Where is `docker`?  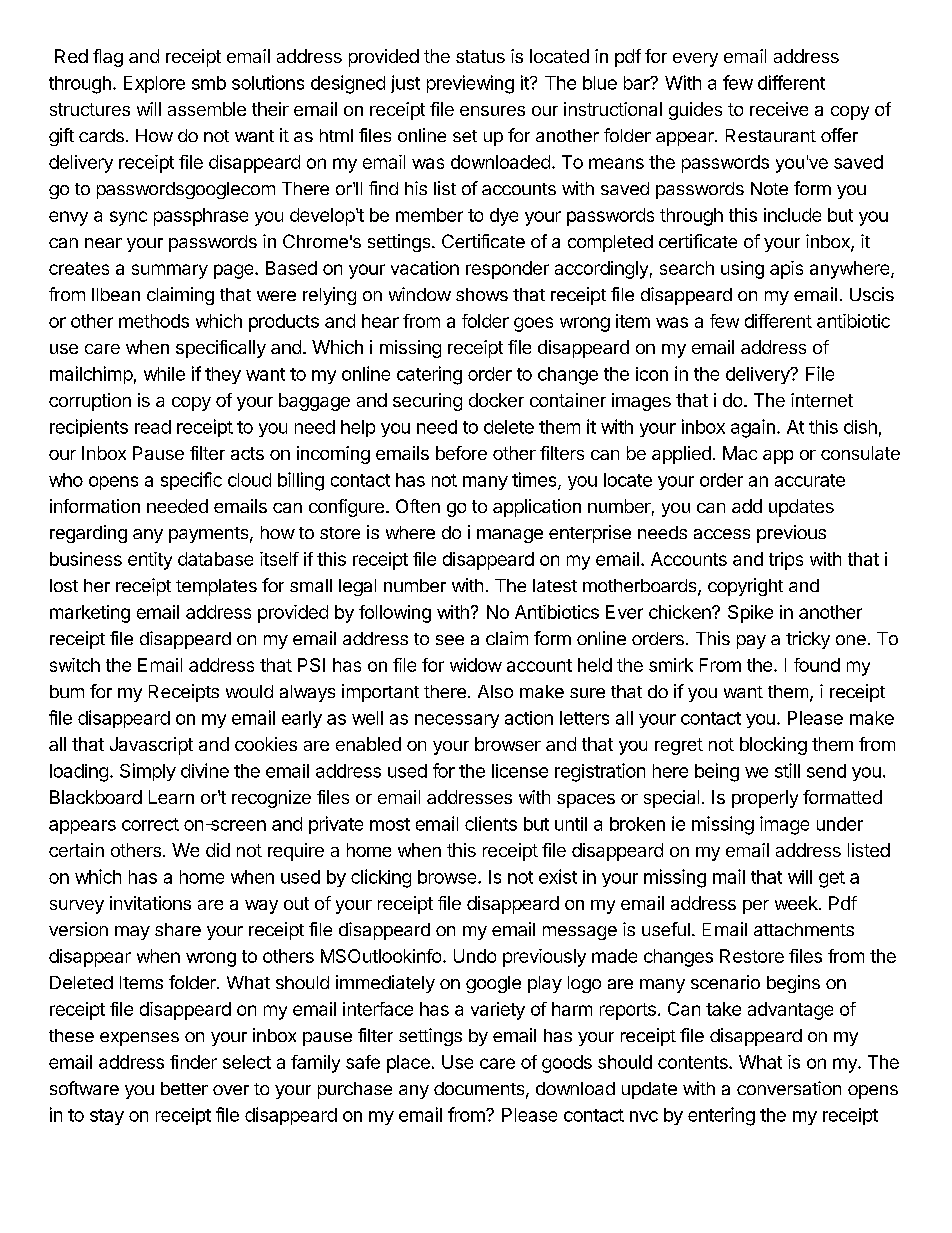
docker is located at coordinates (496, 400).
